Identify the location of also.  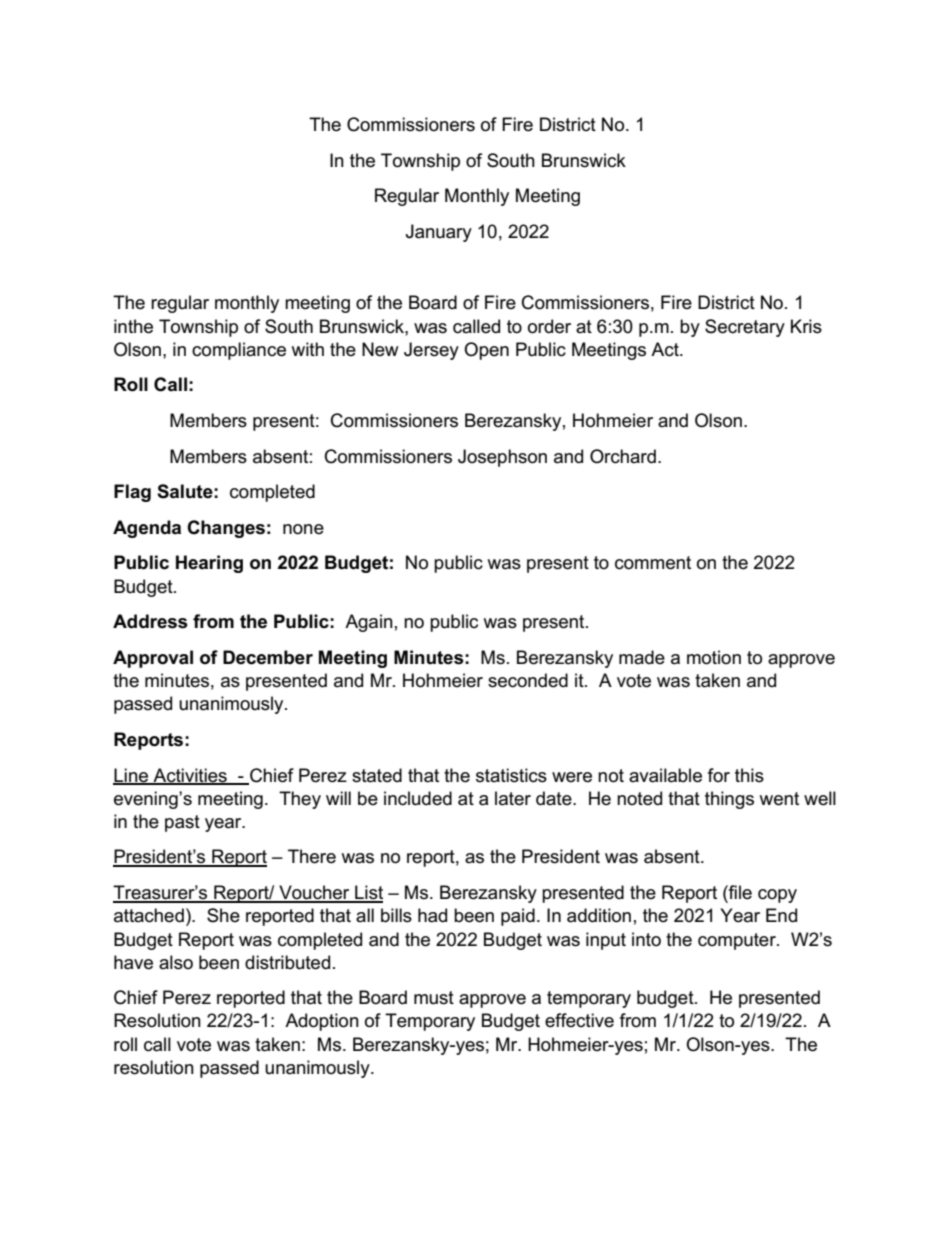
(176, 962).
